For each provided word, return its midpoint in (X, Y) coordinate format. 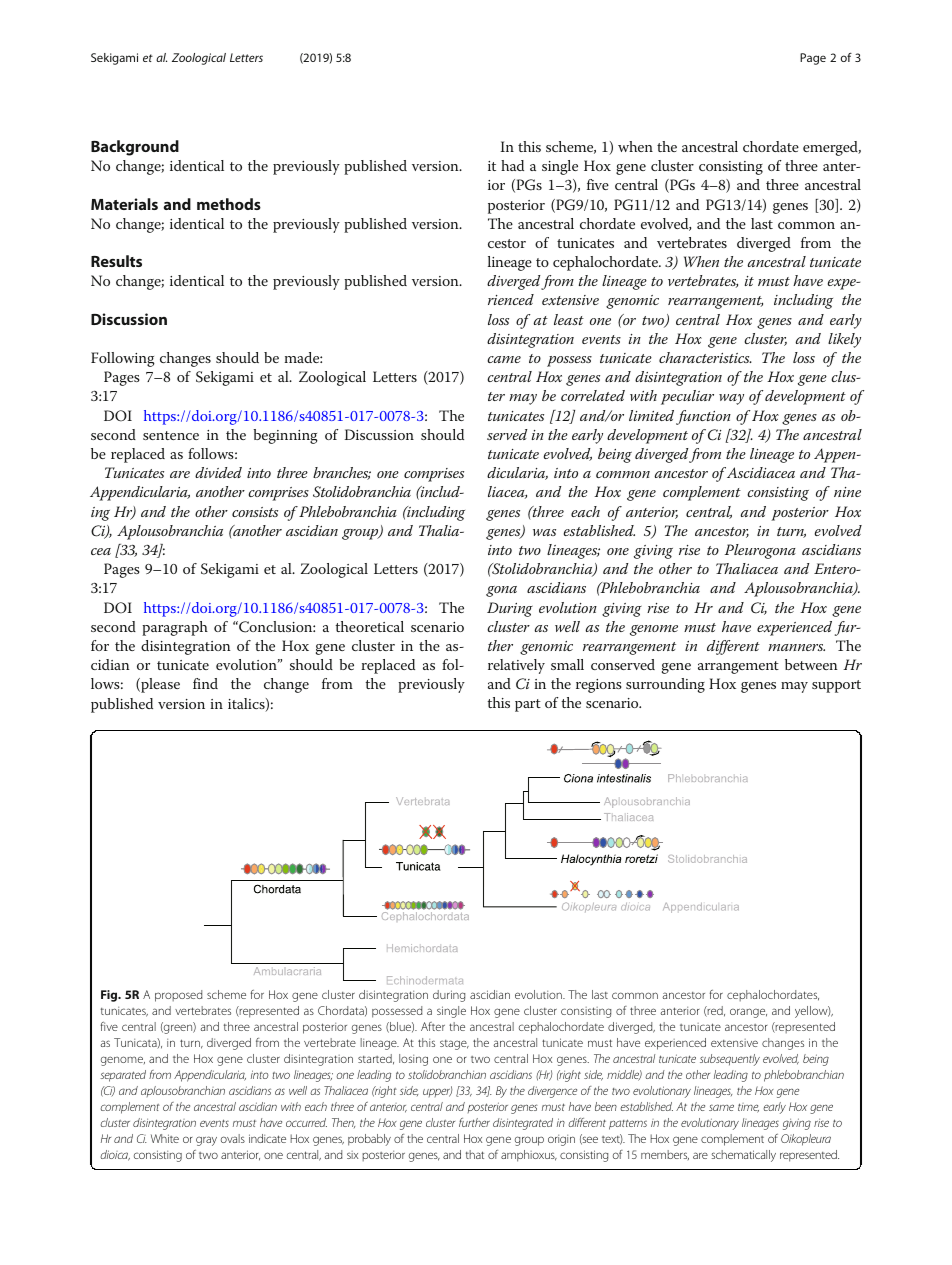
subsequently (730, 1060)
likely (844, 340)
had (512, 165)
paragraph (175, 628)
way (731, 399)
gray (206, 1141)
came (504, 359)
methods (229, 204)
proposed (179, 996)
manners (796, 647)
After (433, 1026)
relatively (516, 666)
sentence (171, 435)
